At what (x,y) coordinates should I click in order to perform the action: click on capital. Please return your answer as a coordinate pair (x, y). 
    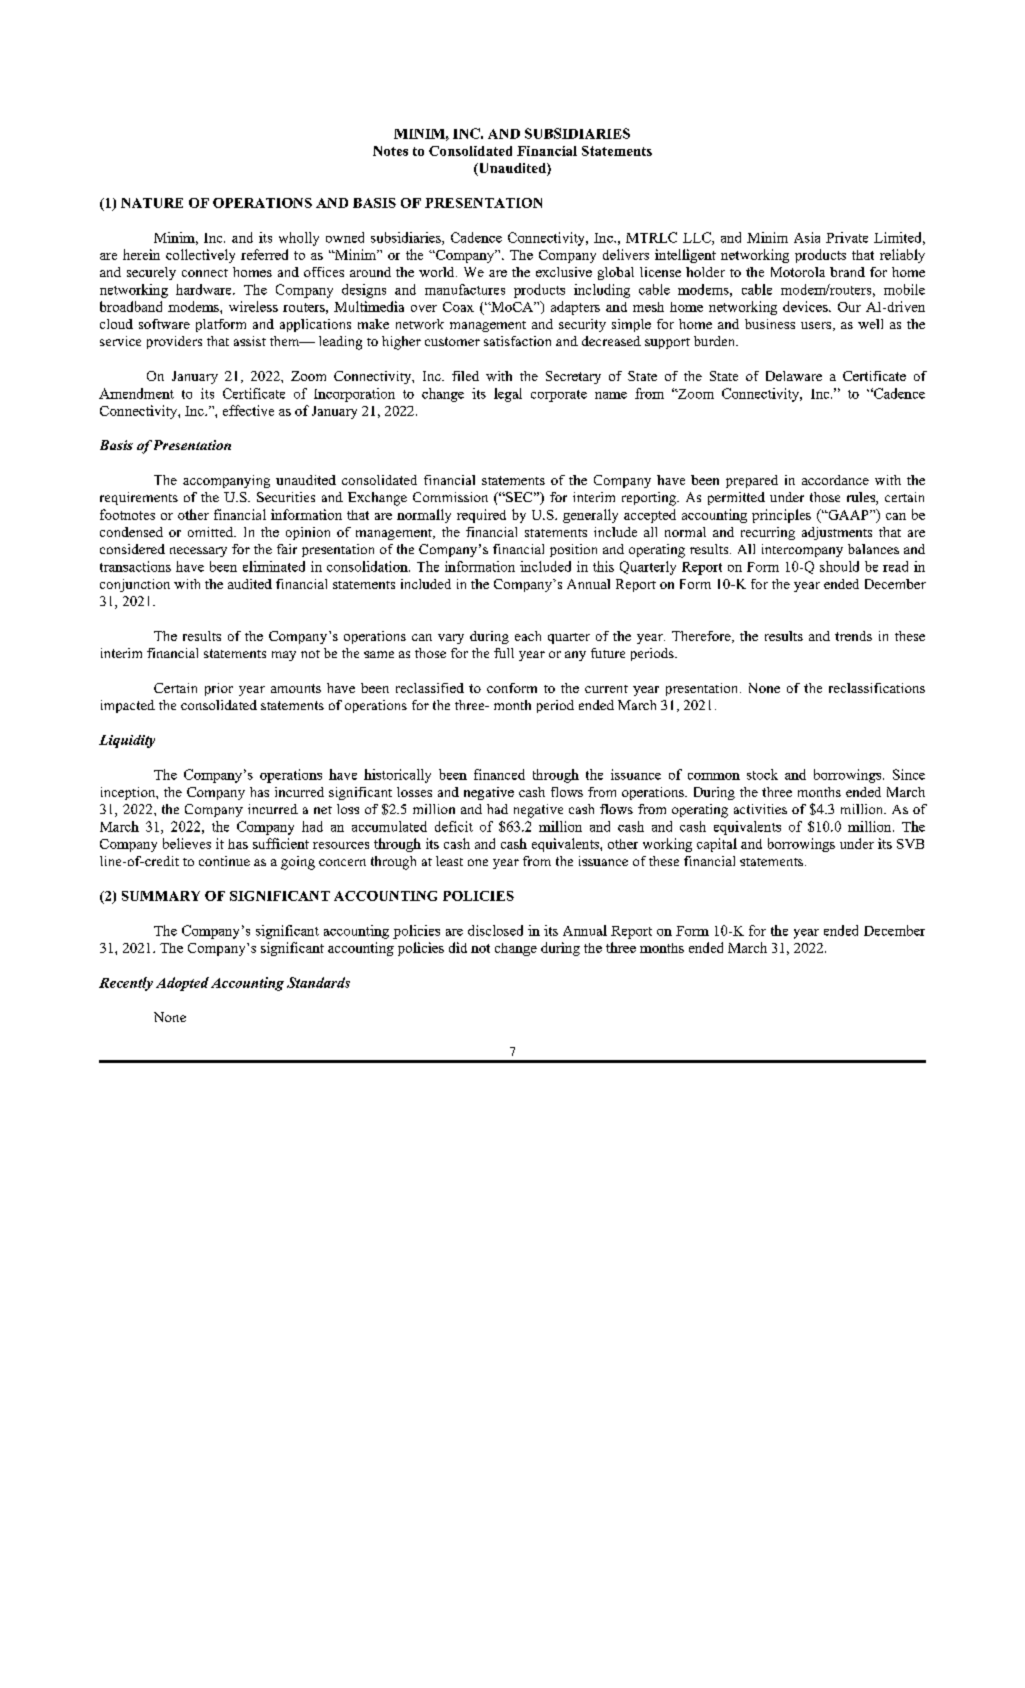
    Looking at the image, I should click on (717, 845).
